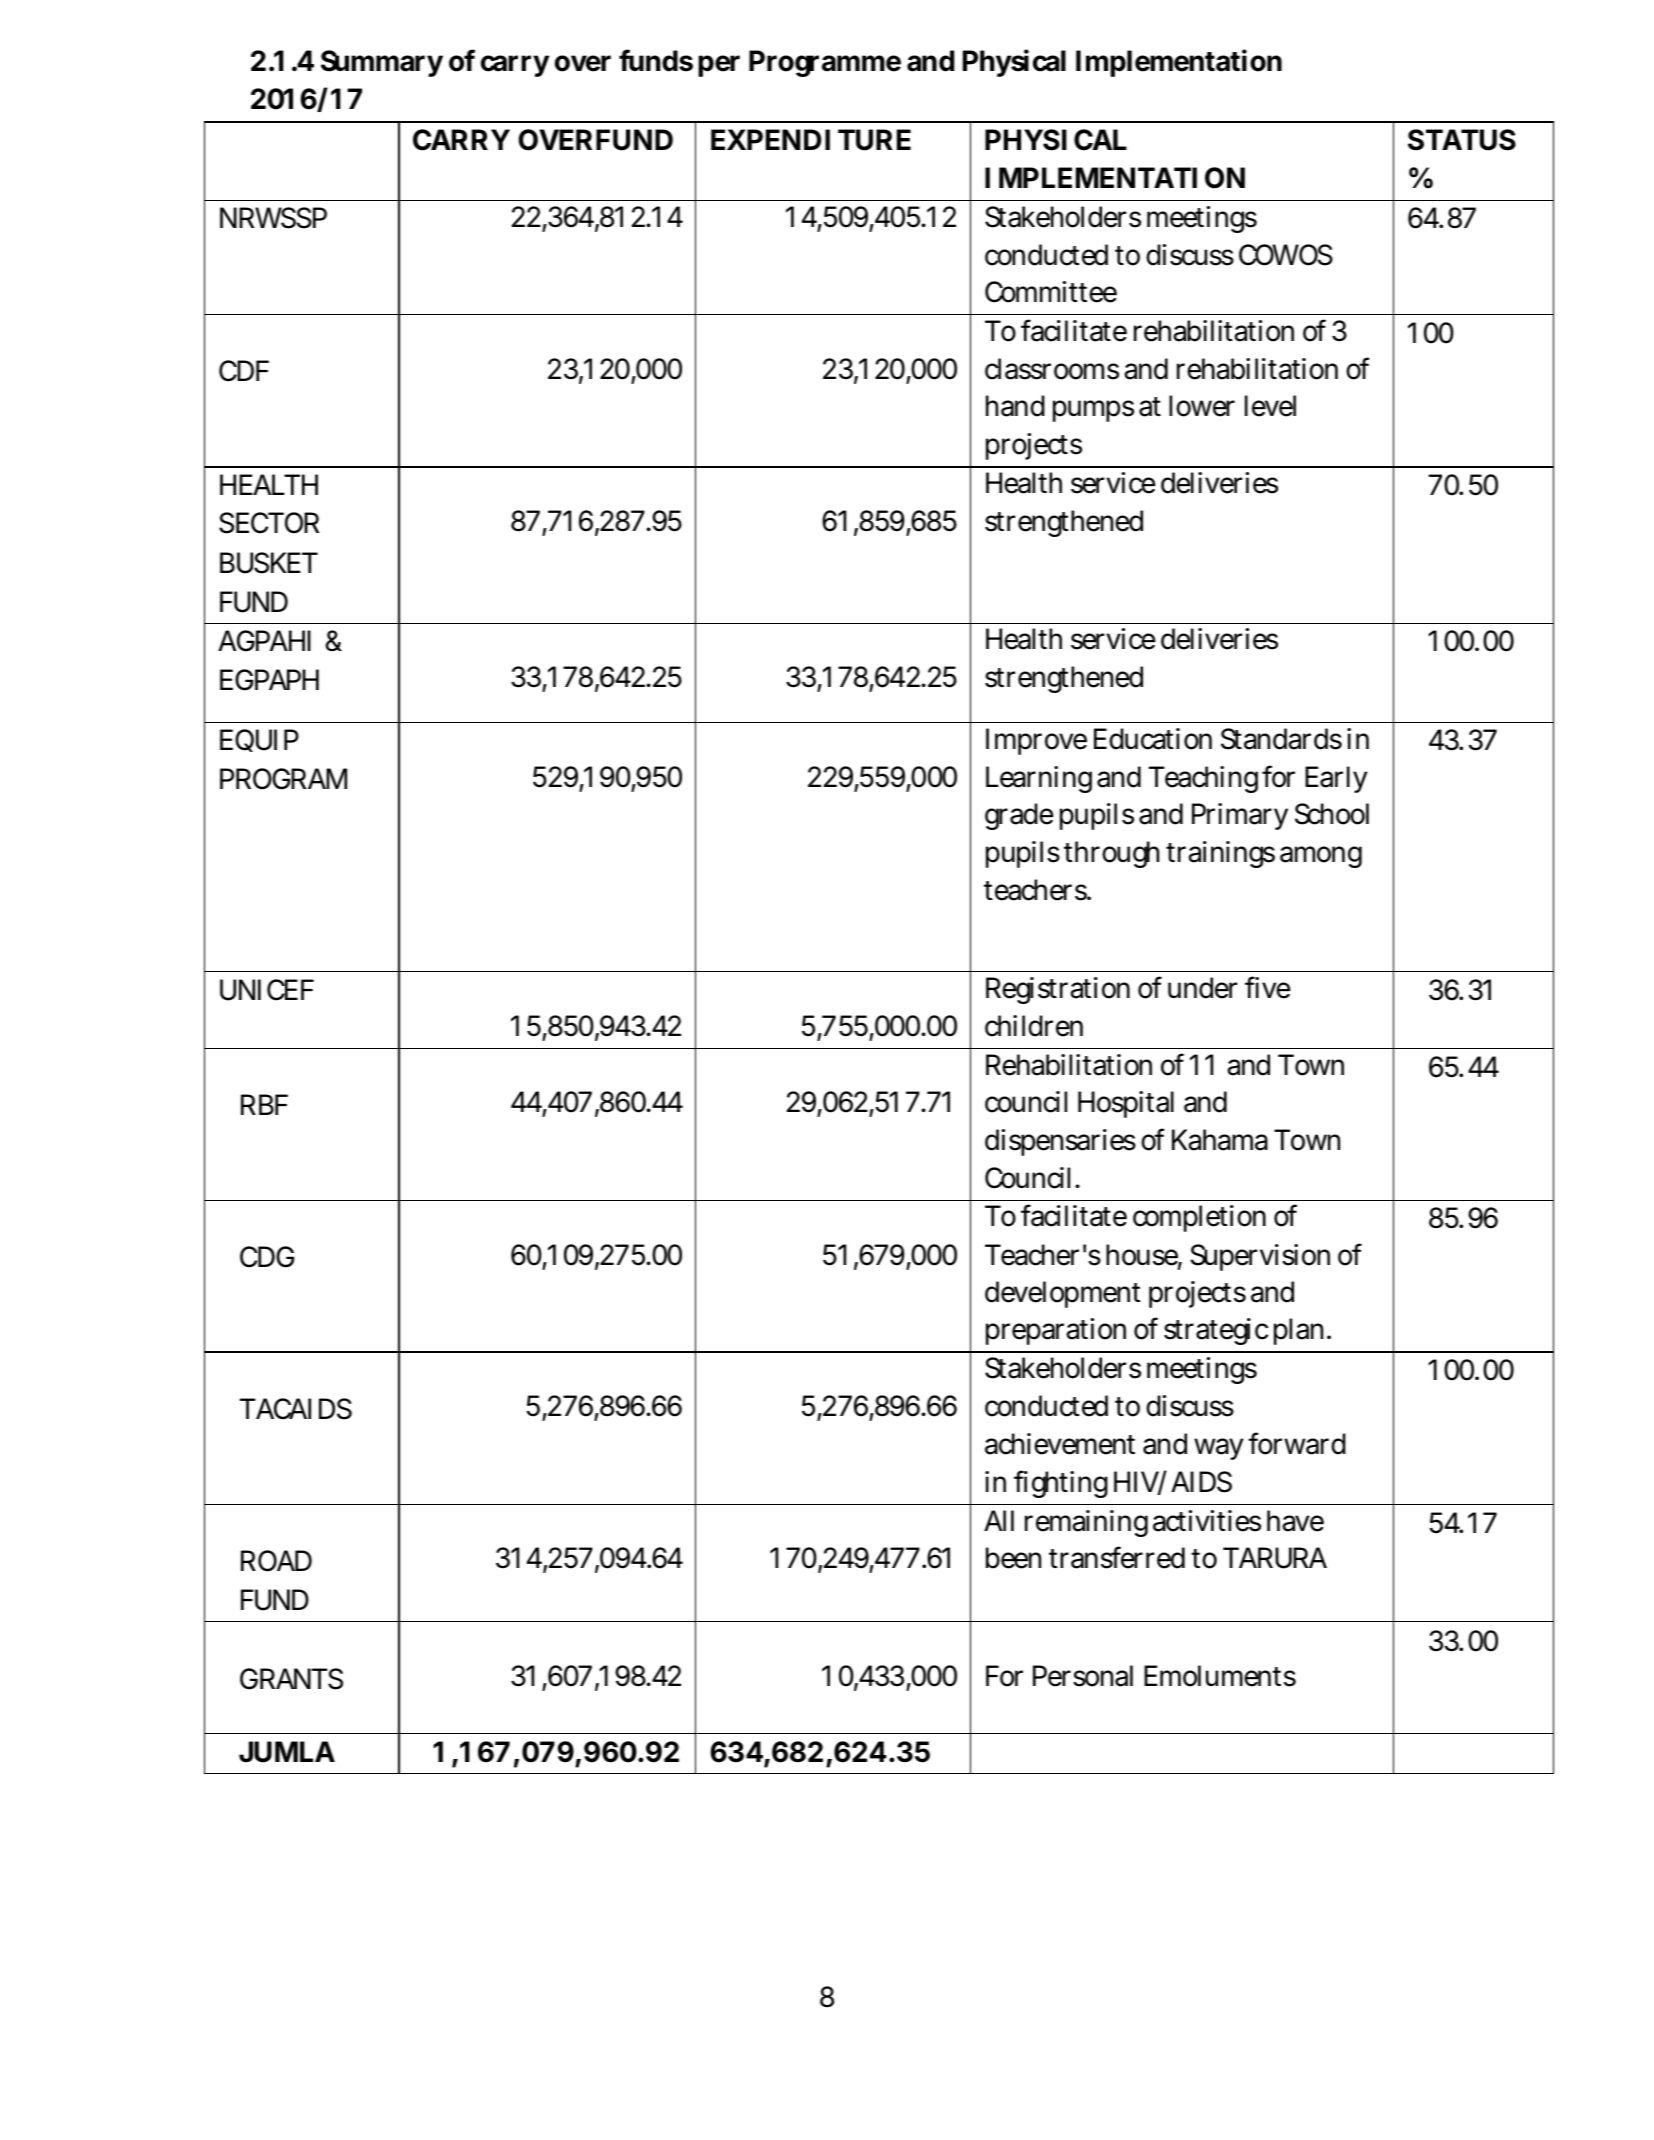  Describe the element at coordinates (1051, 292) in the document. I see `Committee` at that location.
